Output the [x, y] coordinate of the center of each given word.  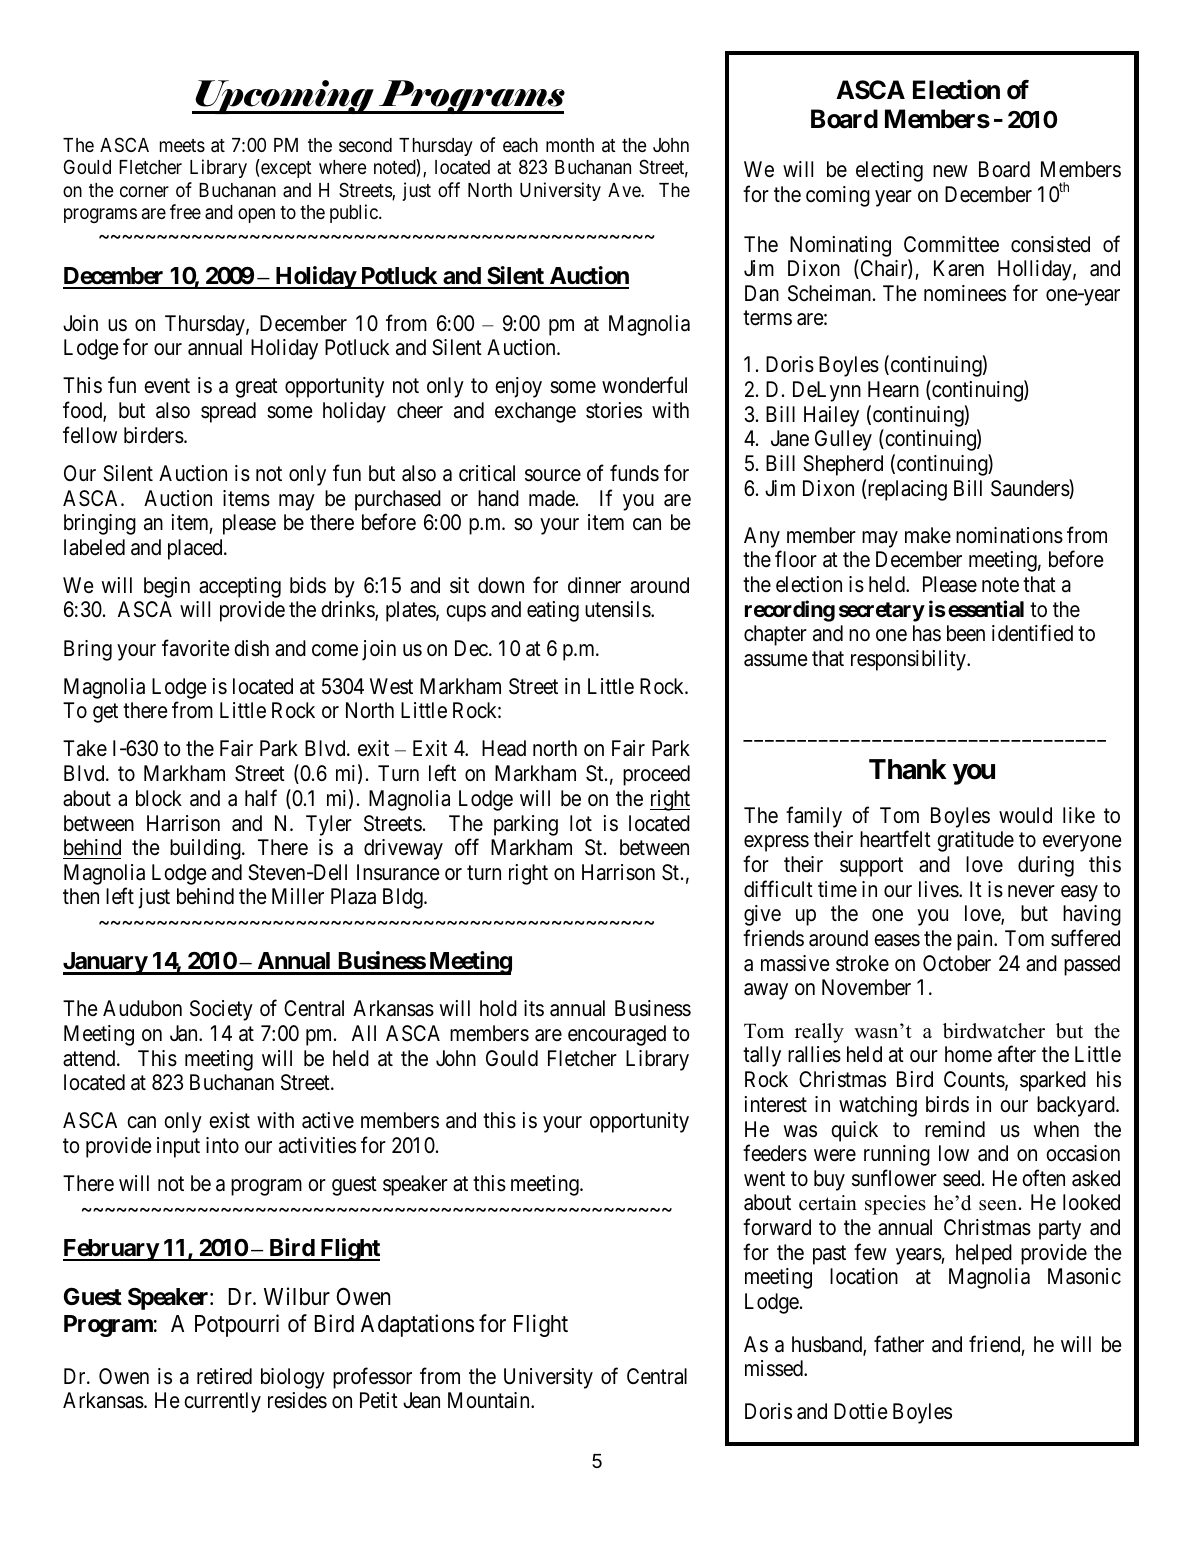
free [185, 211]
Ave [625, 190]
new [950, 171]
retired [224, 1376]
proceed [656, 775]
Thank [907, 769]
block [159, 798]
